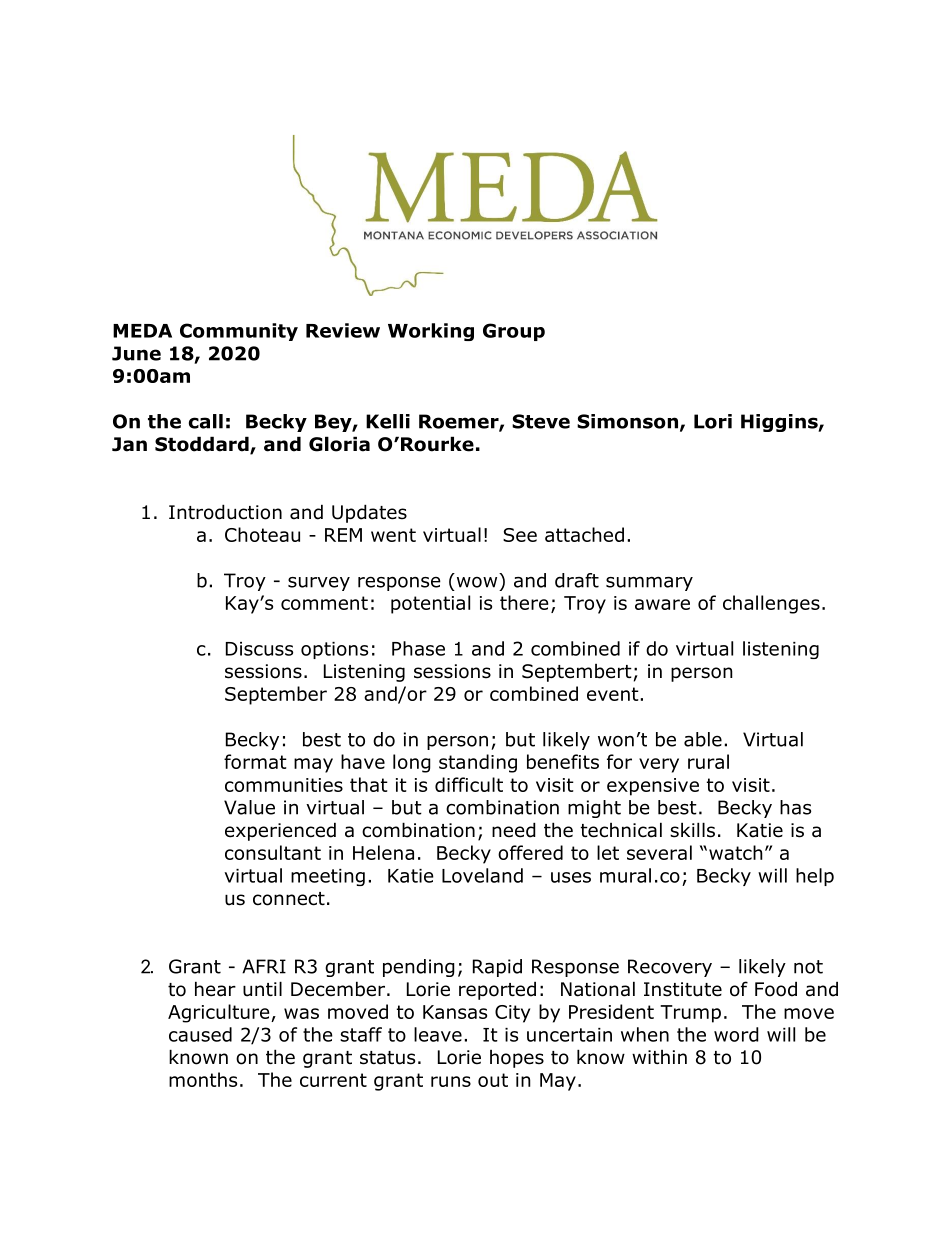 This document has height=1233, width=952. I want to click on standing, so click(478, 763).
